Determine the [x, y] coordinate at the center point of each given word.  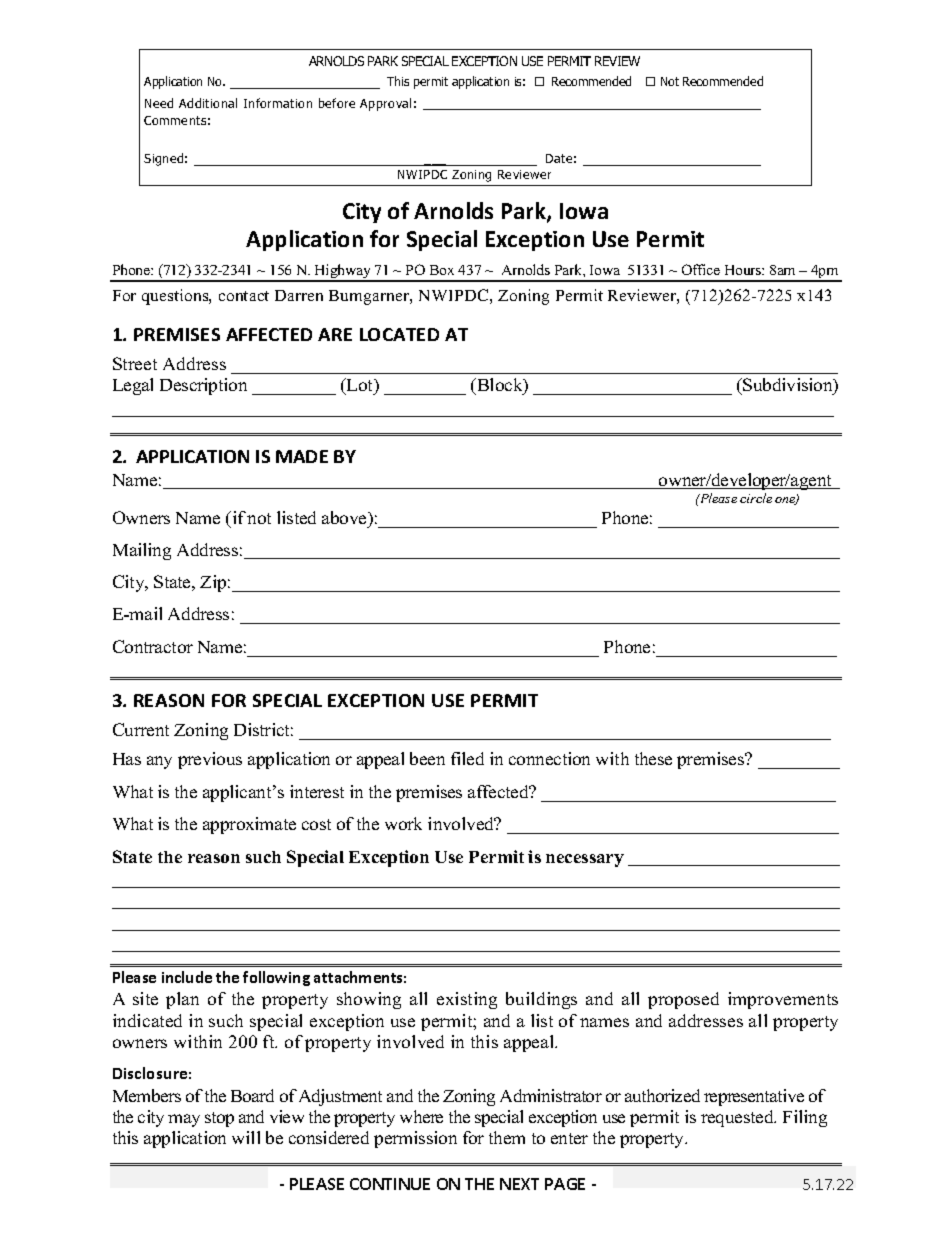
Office [701, 269]
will [246, 1137]
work [403, 823]
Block [500, 386]
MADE [302, 456]
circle [756, 498]
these [653, 758]
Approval [385, 104]
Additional [208, 103]
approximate [249, 825]
